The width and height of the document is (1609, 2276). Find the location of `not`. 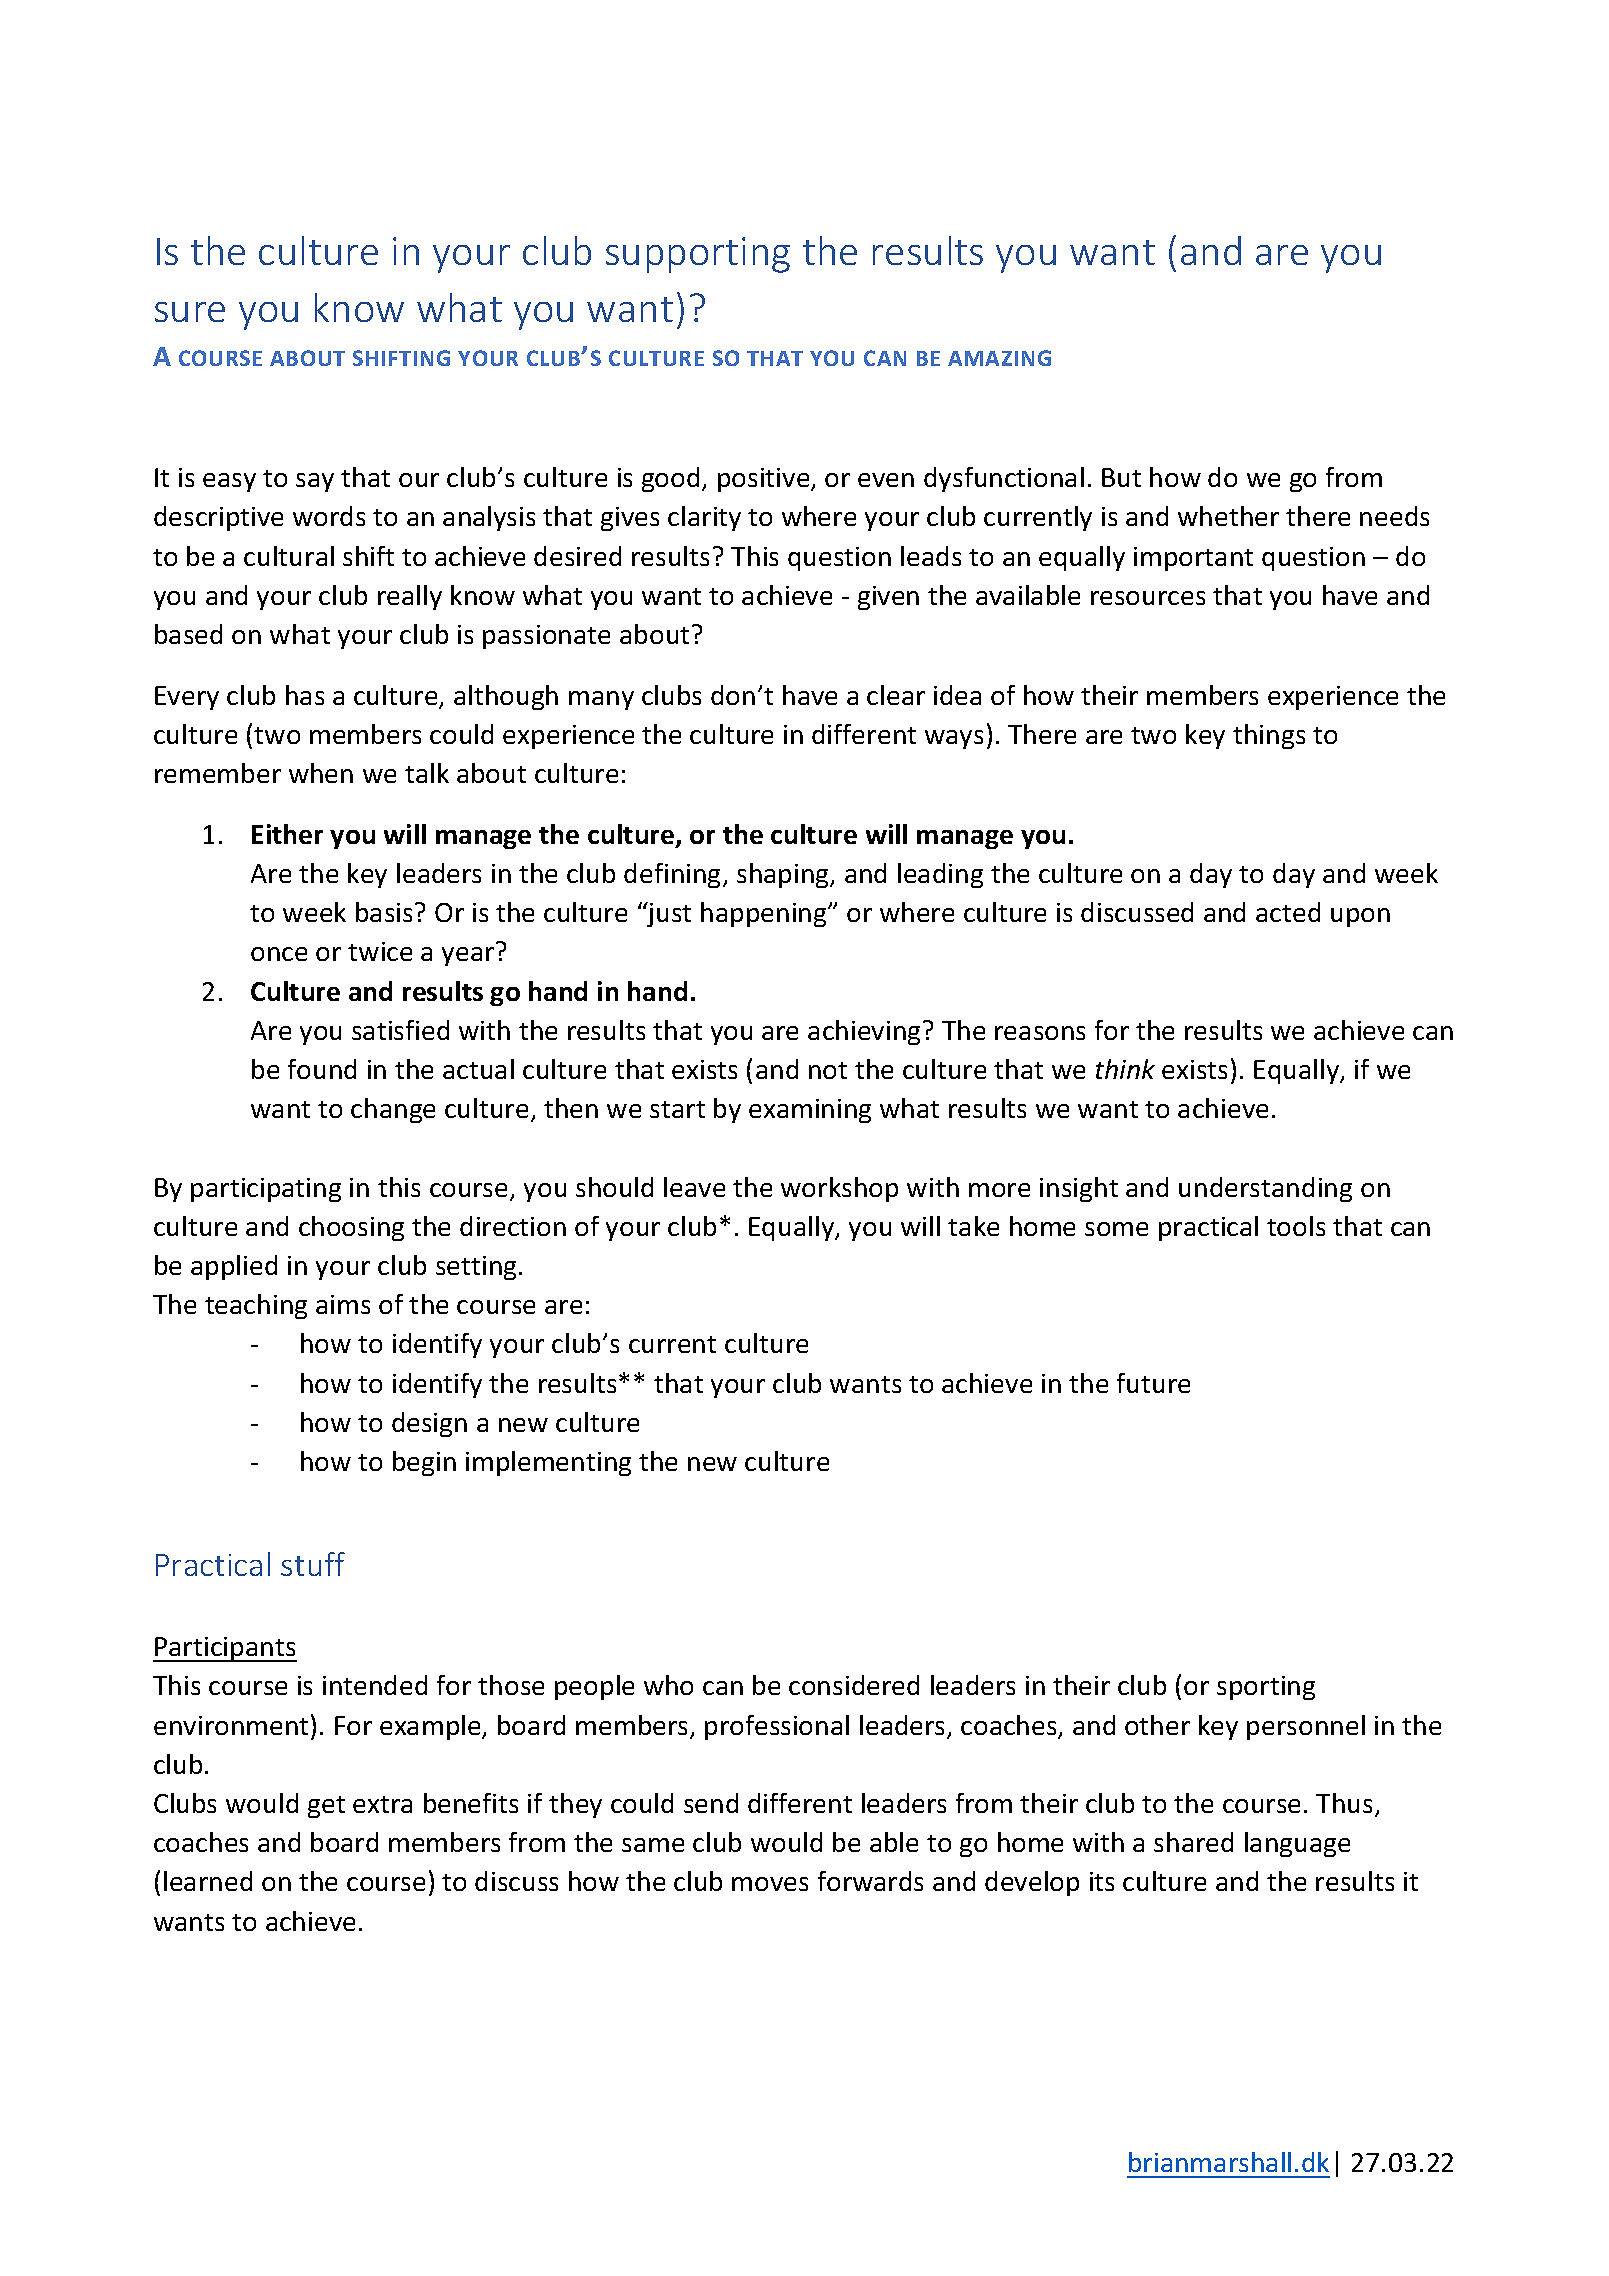

not is located at coordinates (828, 1070).
